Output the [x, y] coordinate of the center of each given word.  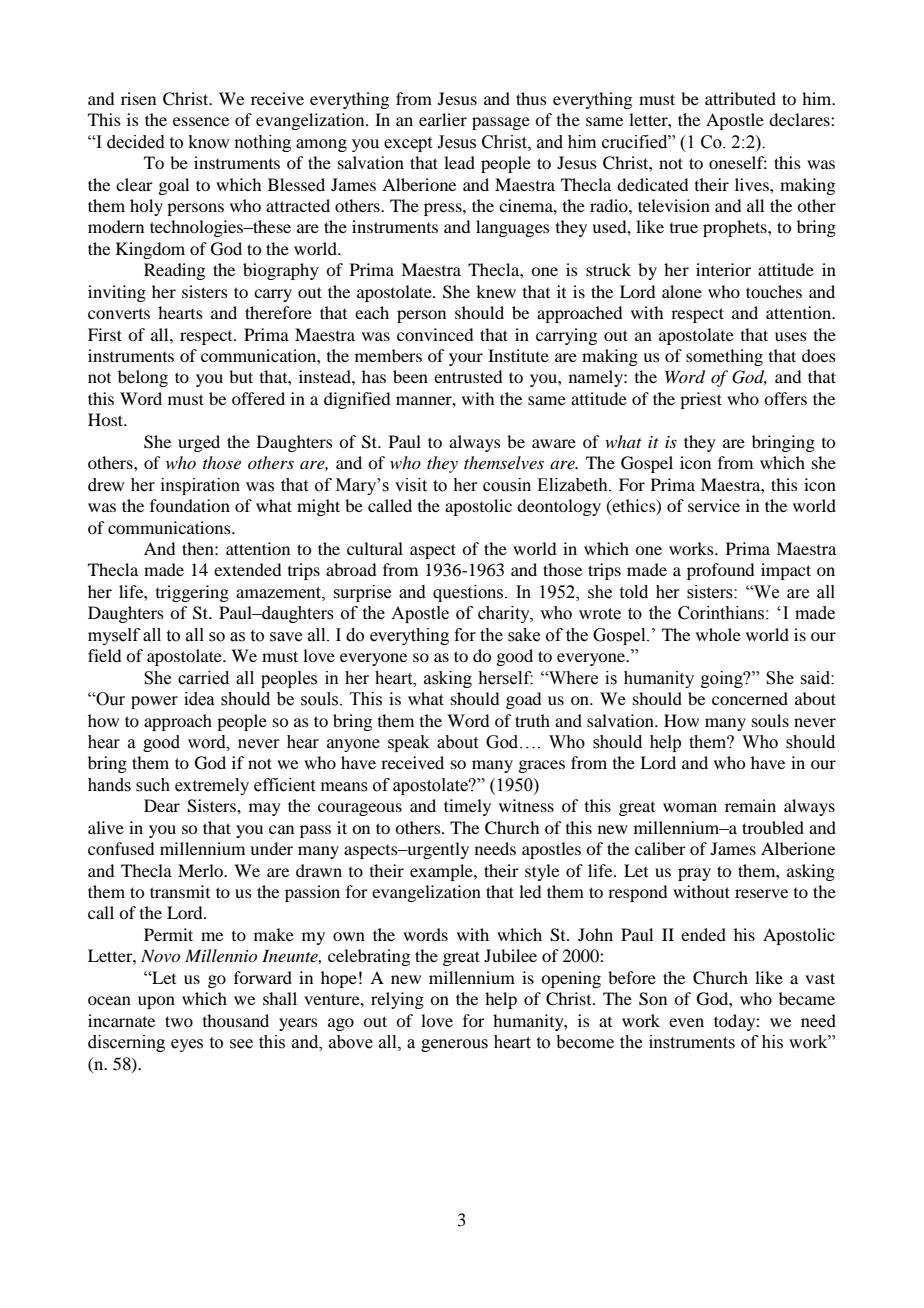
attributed [740, 98]
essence [201, 121]
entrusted [468, 376]
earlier [443, 119]
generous [454, 1045]
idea [199, 699]
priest [701, 400]
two [179, 1021]
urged [199, 443]
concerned [750, 698]
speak [409, 743]
